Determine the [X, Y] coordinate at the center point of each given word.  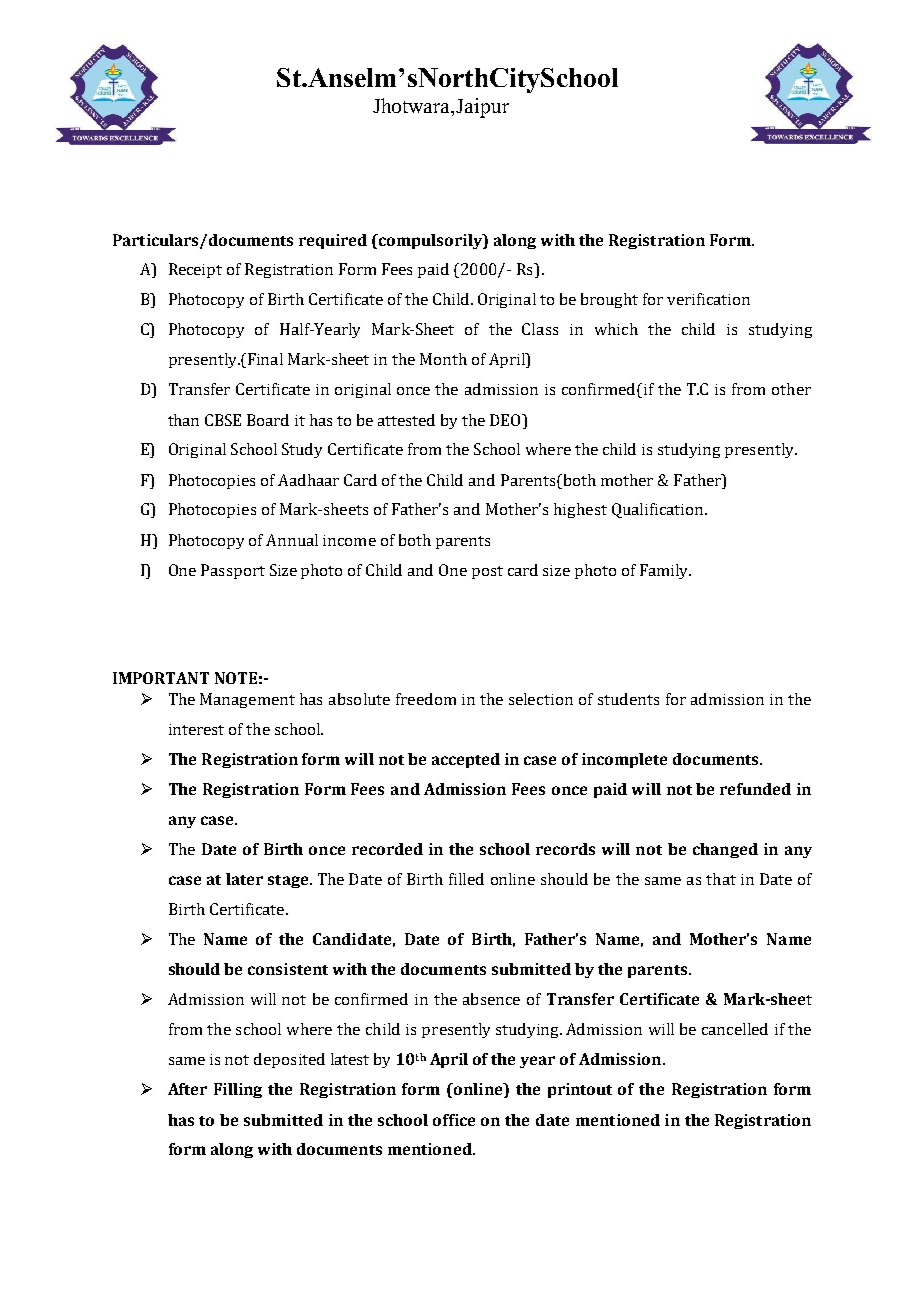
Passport [233, 571]
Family [665, 571]
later [244, 879]
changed [725, 850]
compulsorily [430, 241]
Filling [238, 1090]
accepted [466, 760]
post [487, 572]
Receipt [195, 270]
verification [708, 299]
